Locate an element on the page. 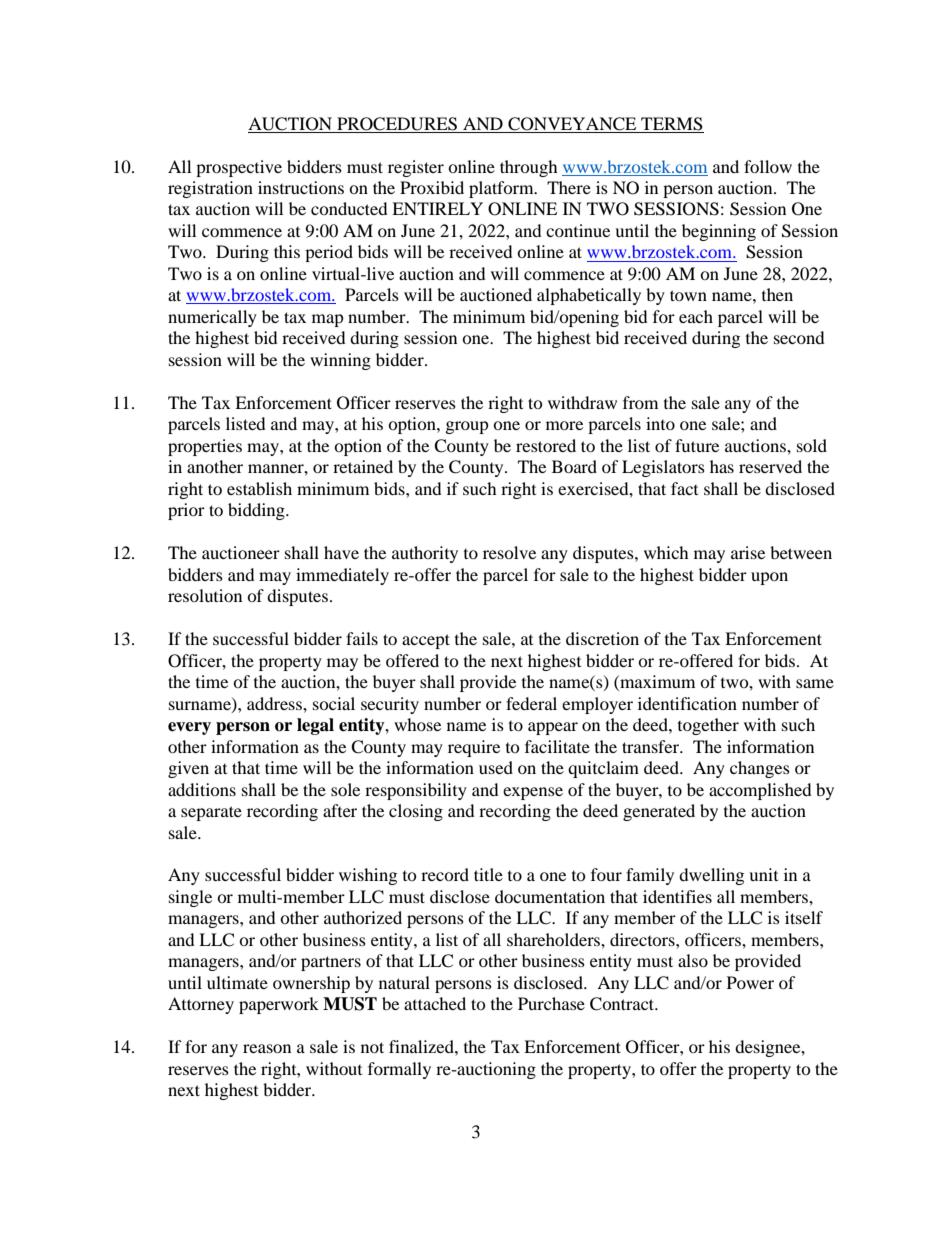 The image size is (952, 1233). prospective is located at coordinates (239, 168).
